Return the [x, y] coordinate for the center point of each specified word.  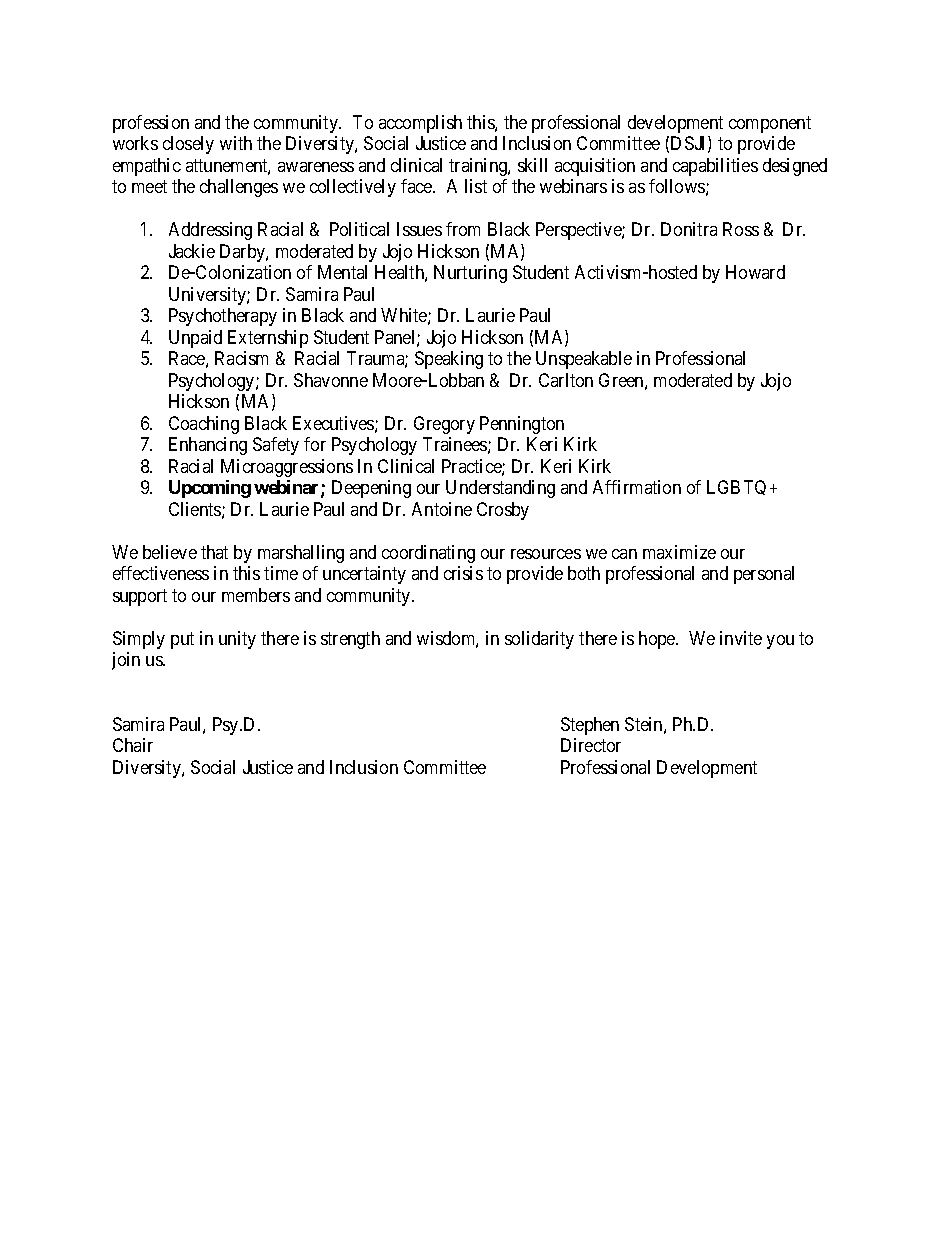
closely [188, 145]
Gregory [444, 425]
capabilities [715, 167]
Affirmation [637, 487]
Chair [133, 745]
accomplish [420, 124]
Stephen [590, 726]
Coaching [204, 425]
